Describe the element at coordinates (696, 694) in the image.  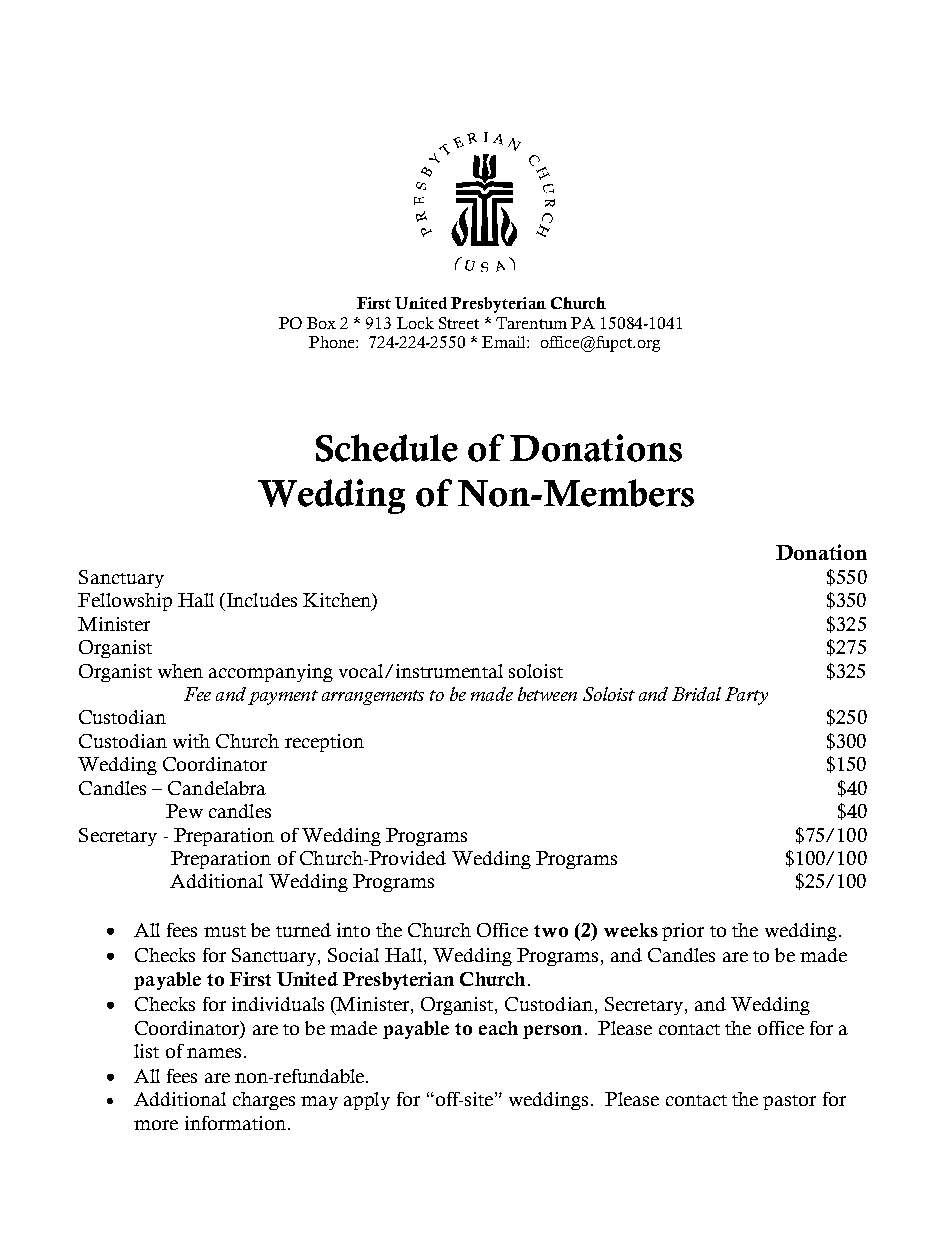
I see `Bridal` at that location.
